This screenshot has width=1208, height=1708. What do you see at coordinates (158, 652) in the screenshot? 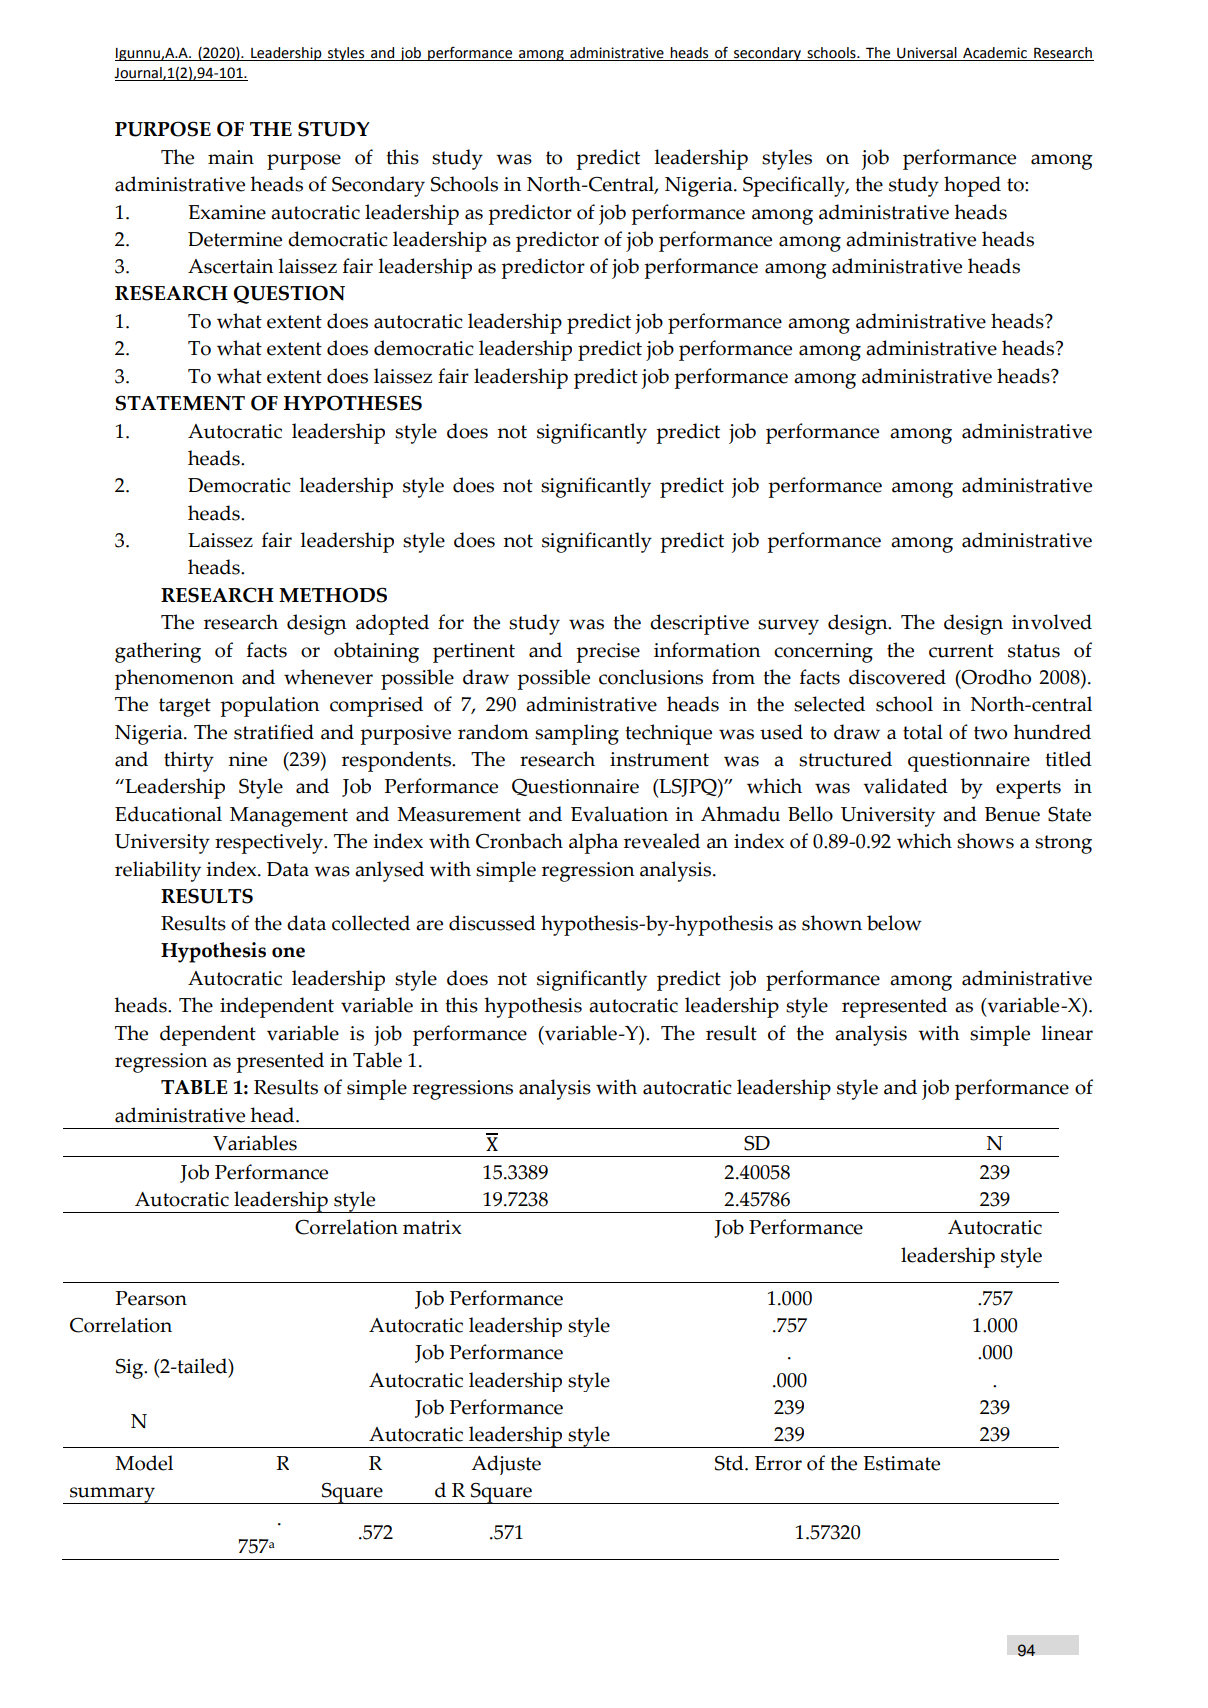
I see `gathering` at bounding box center [158, 652].
